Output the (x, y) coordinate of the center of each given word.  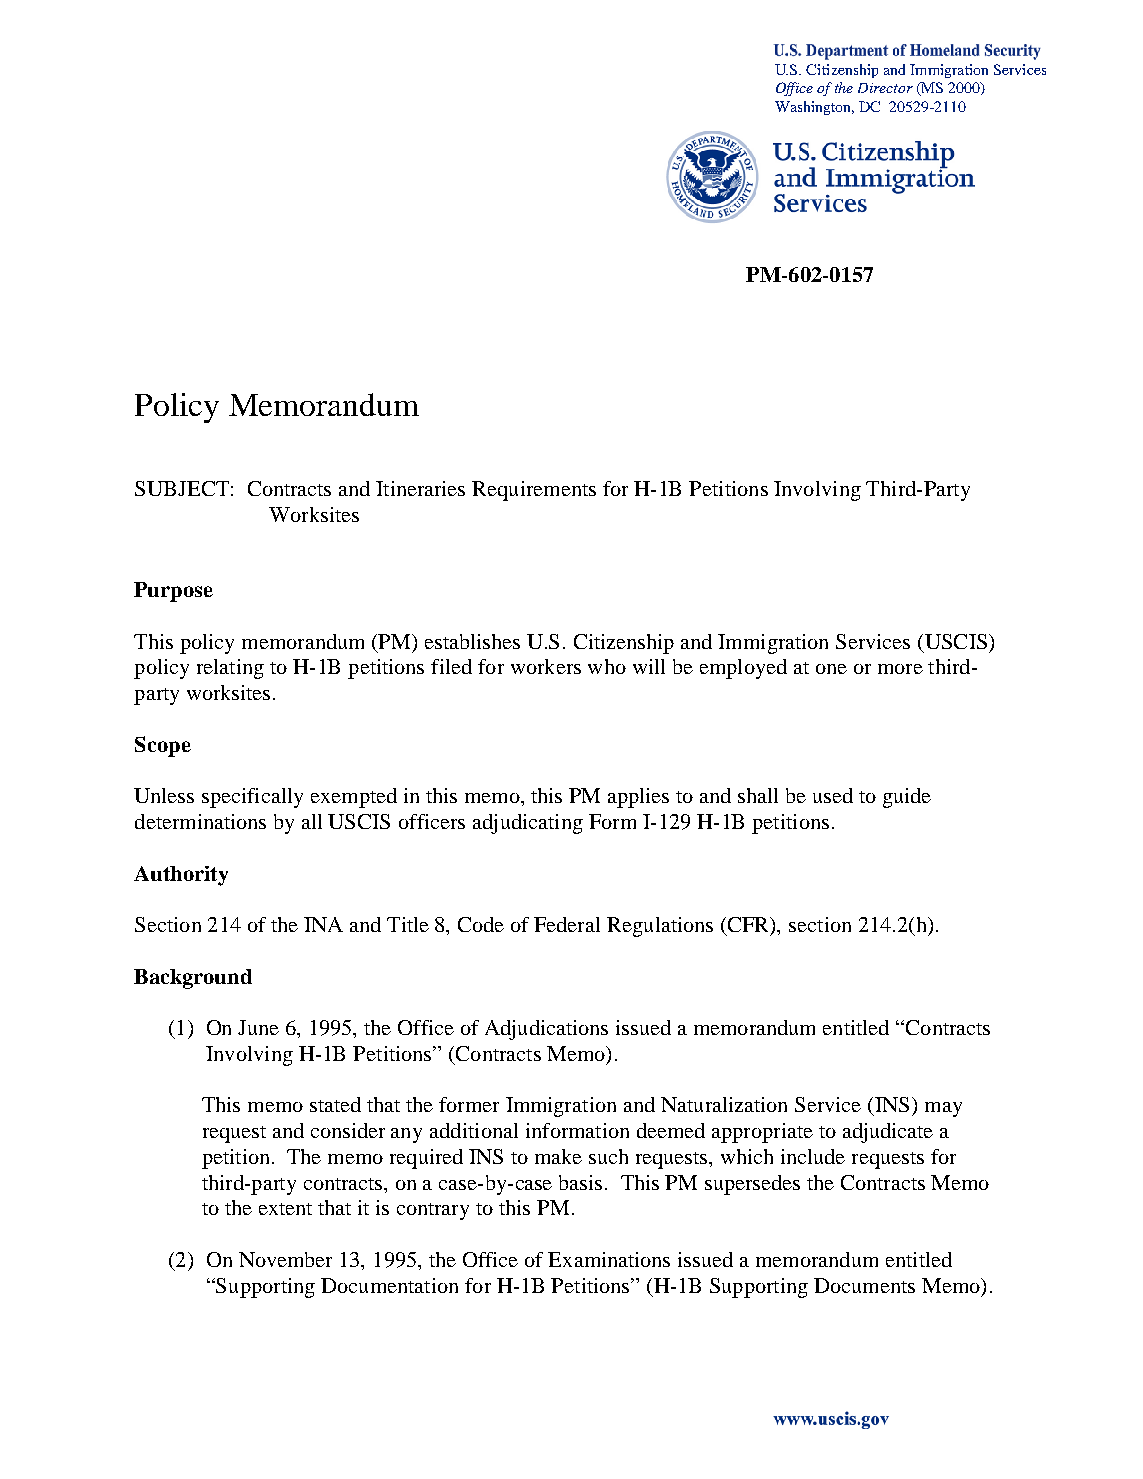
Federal (567, 924)
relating (230, 669)
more (900, 669)
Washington (814, 108)
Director (885, 88)
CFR (750, 926)
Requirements (534, 491)
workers (546, 666)
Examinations (609, 1259)
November (285, 1259)
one (831, 669)
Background (193, 979)
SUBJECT (182, 488)
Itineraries (420, 488)
